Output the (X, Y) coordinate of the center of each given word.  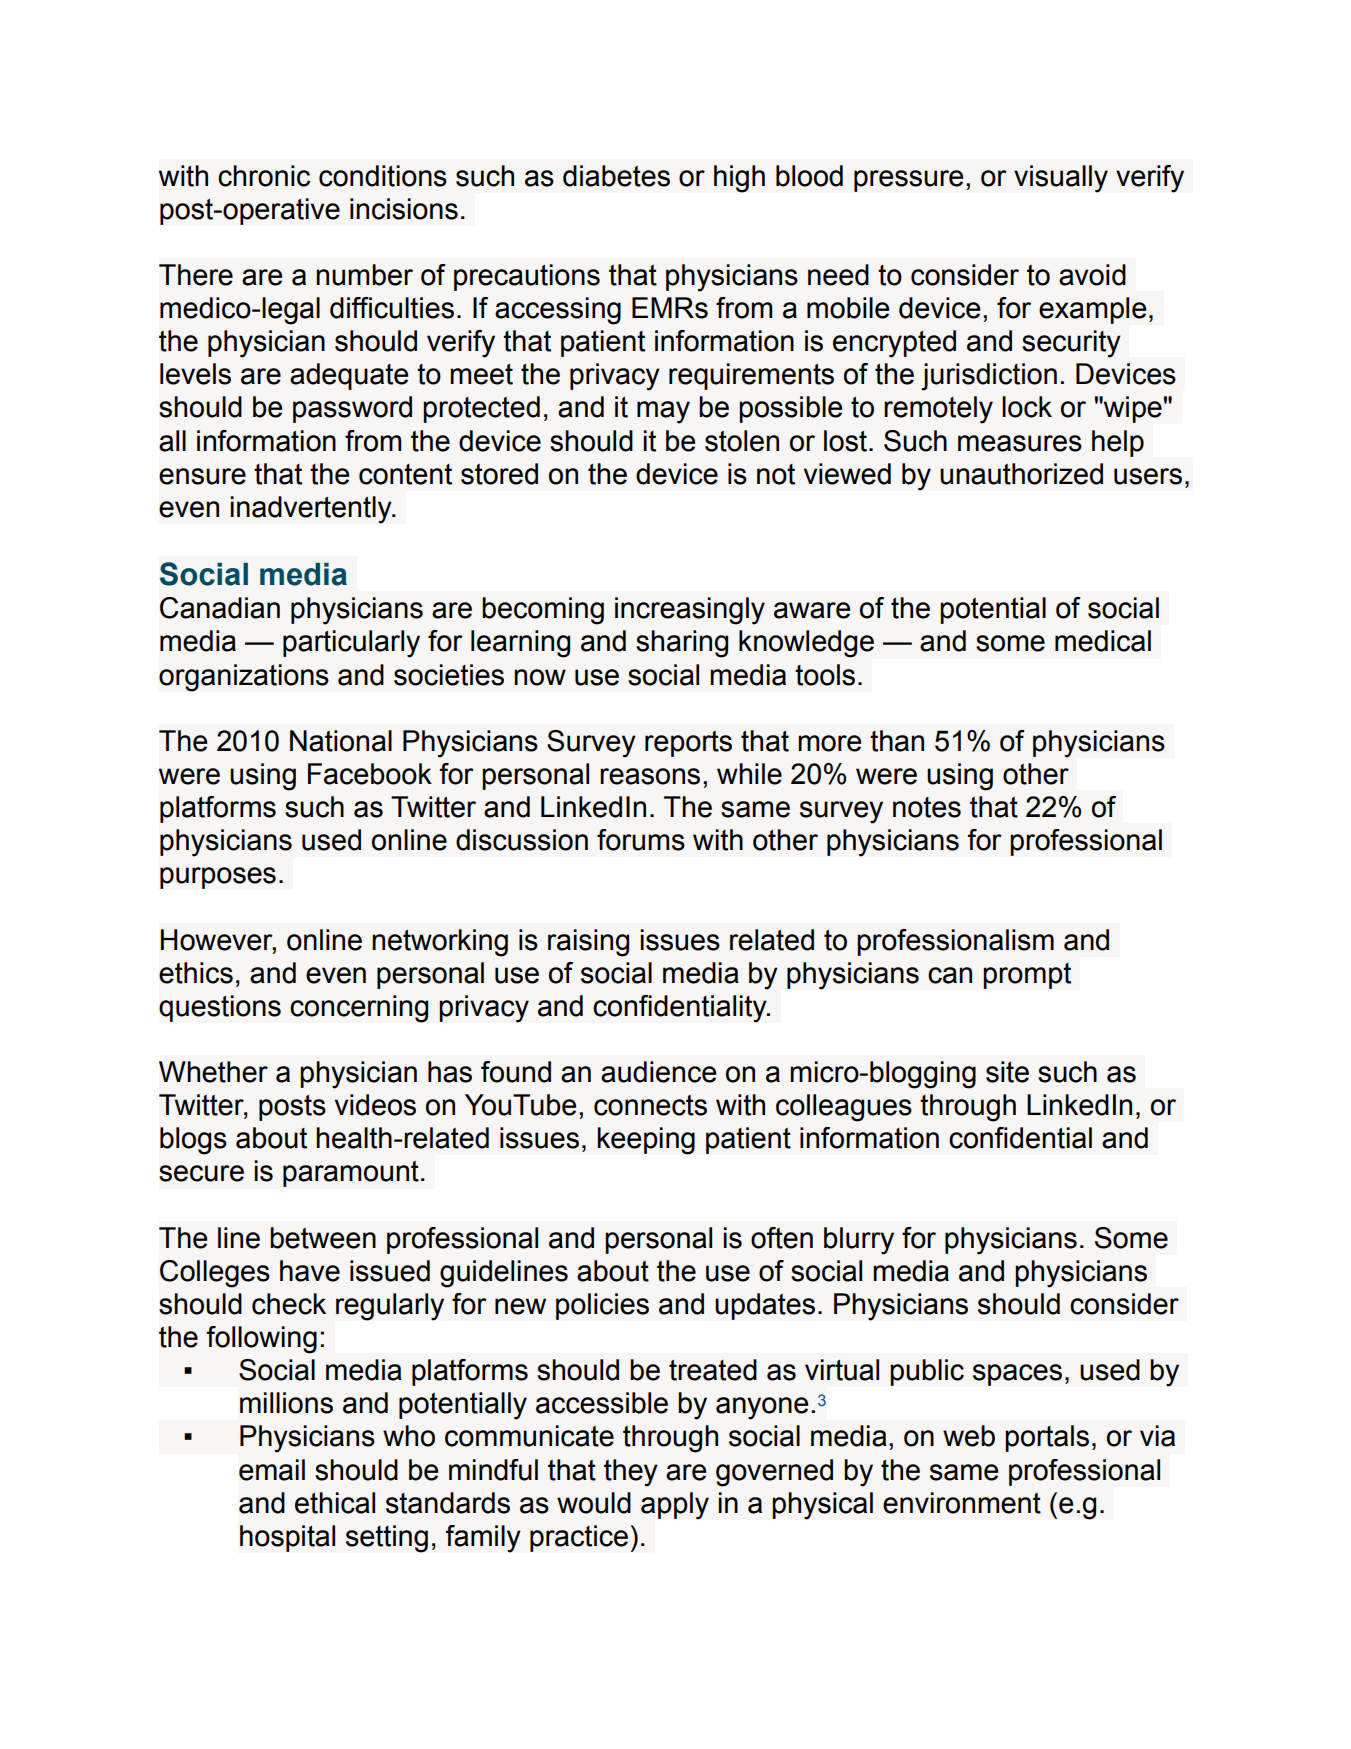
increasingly (690, 611)
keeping (646, 1141)
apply (675, 1506)
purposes (218, 878)
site (1007, 1072)
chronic (264, 176)
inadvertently (312, 510)
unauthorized (1021, 474)
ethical (335, 1503)
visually (1061, 179)
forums (641, 840)
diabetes (616, 176)
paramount (351, 1174)
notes (927, 807)
